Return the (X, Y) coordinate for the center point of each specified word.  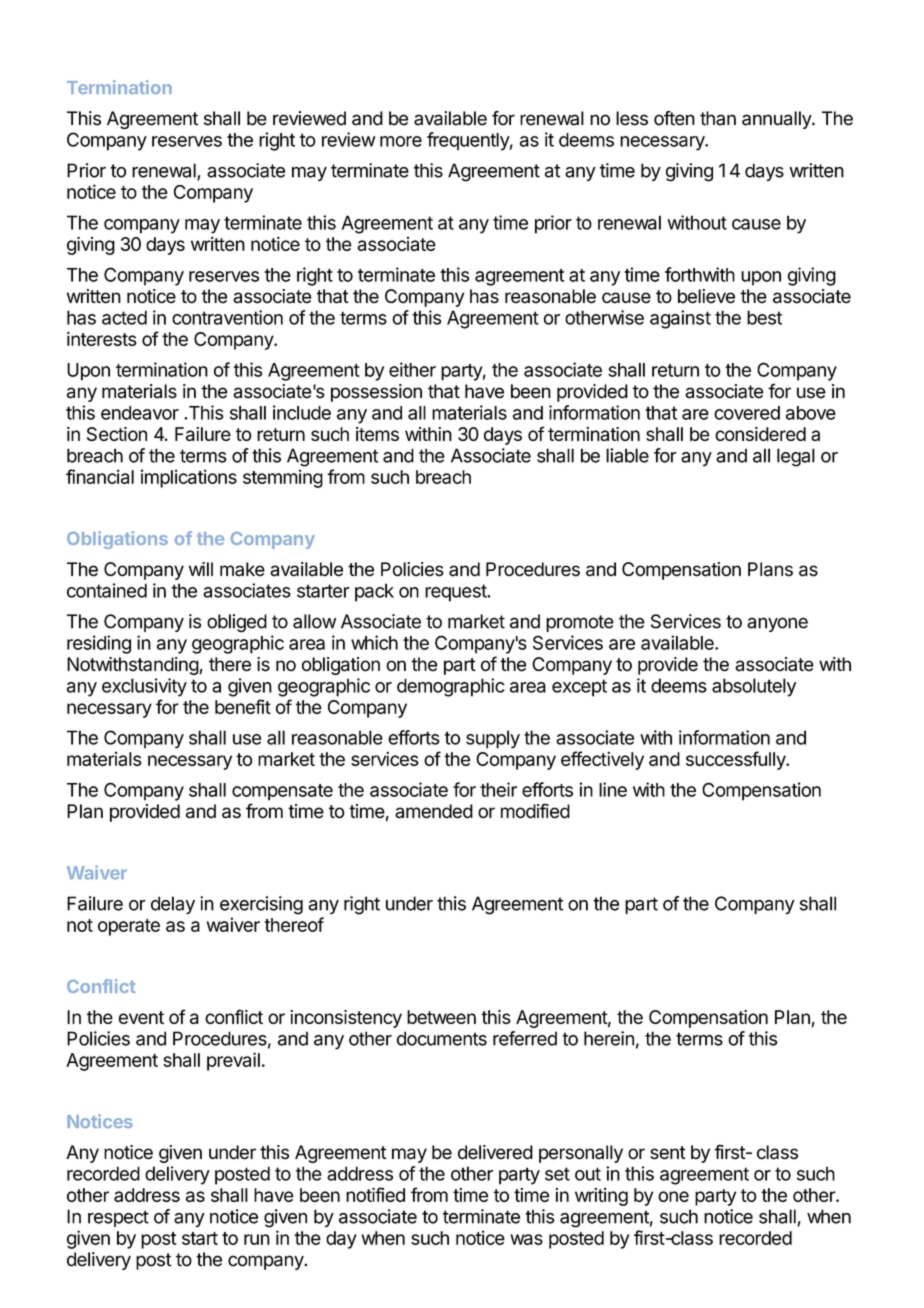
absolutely (754, 687)
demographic (451, 687)
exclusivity (144, 687)
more (401, 141)
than (718, 118)
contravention (227, 317)
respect (118, 1218)
